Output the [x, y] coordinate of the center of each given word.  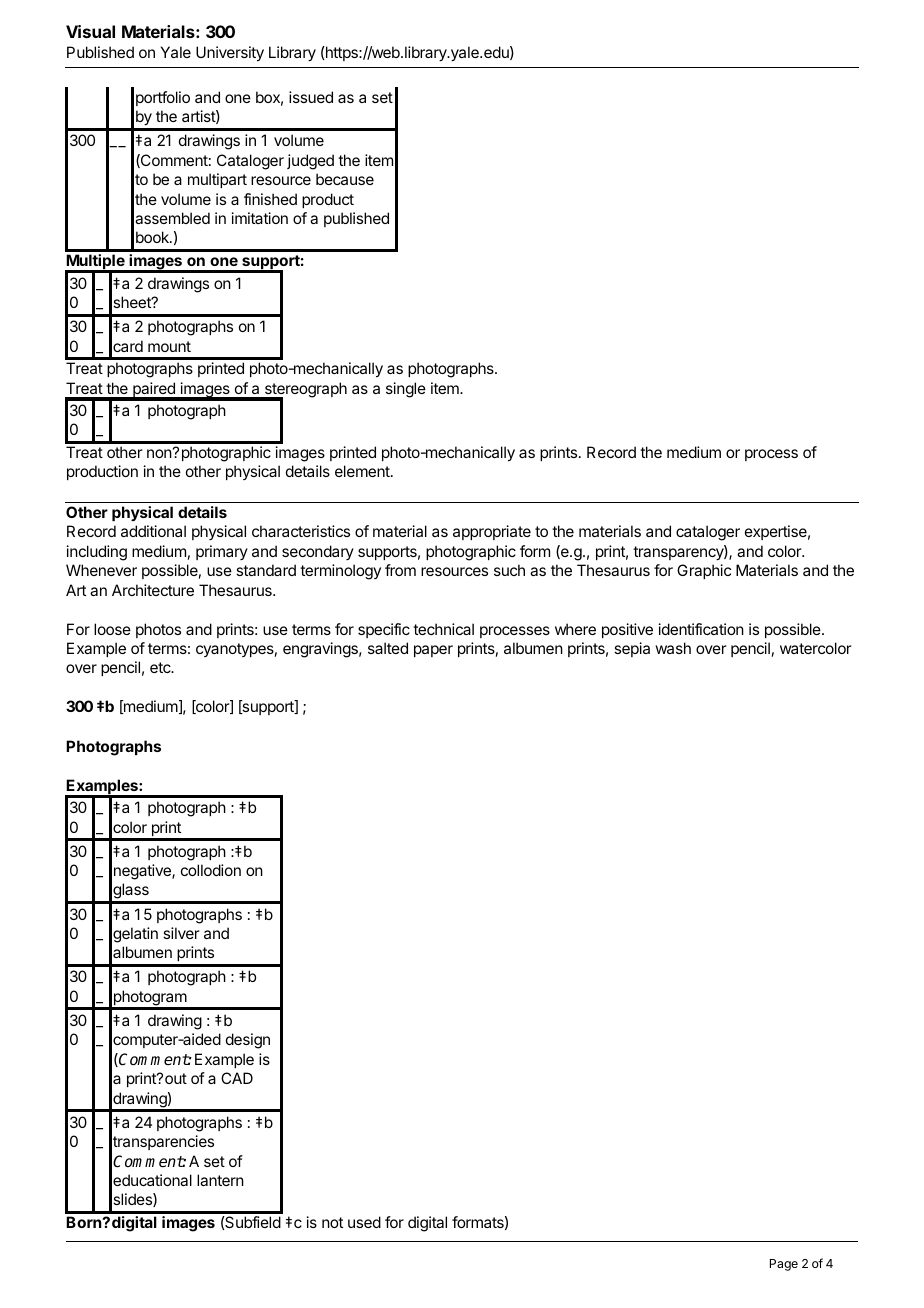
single [406, 390]
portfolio [163, 98]
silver [181, 933]
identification [701, 629]
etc [161, 667]
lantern [220, 1180]
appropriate [492, 532]
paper [433, 651]
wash [673, 648]
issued [311, 97]
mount [169, 346]
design [248, 1041]
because [345, 179]
